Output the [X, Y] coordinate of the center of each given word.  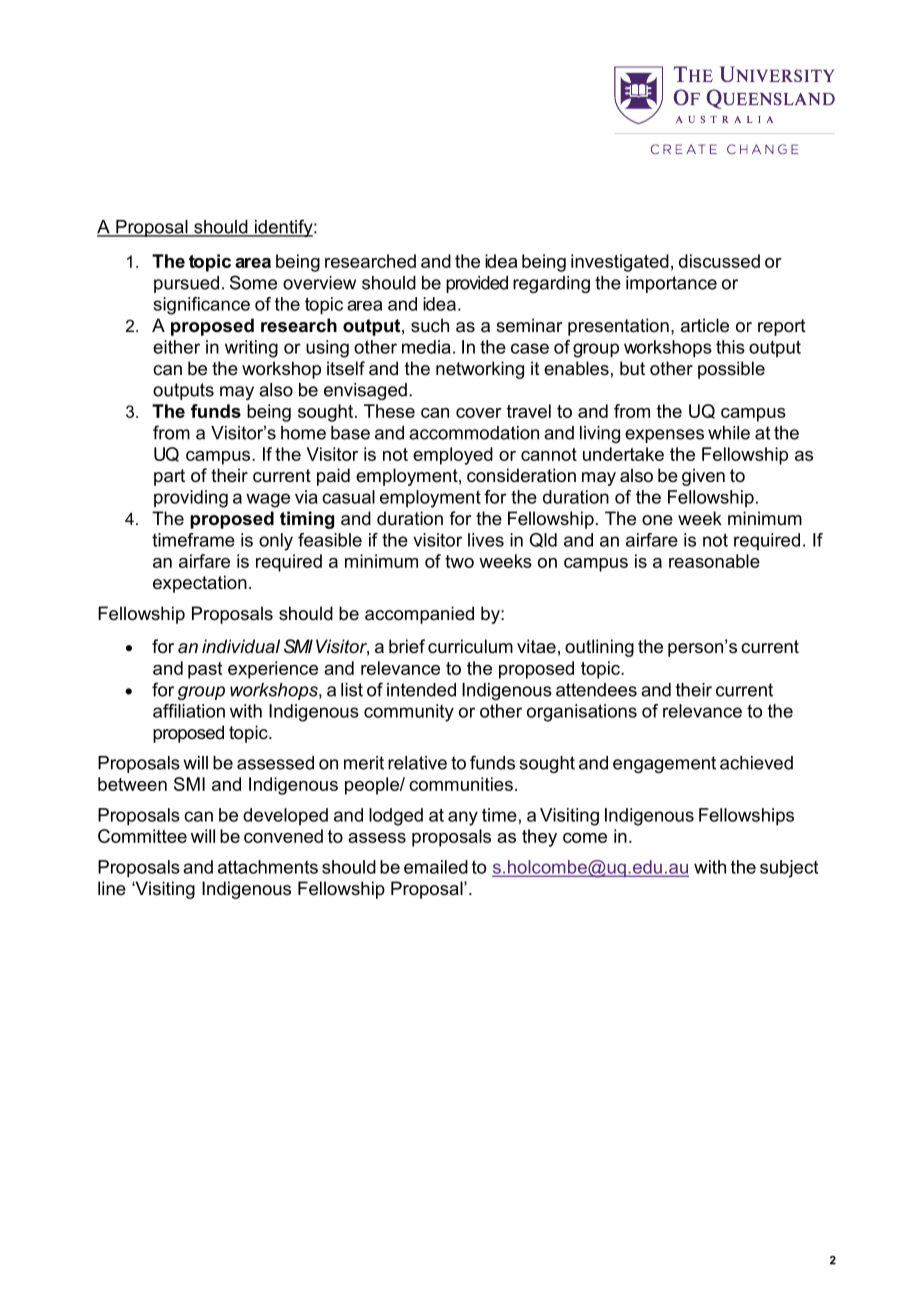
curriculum [470, 646]
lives [486, 540]
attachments [268, 867]
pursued [186, 284]
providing [191, 499]
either [176, 347]
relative [417, 763]
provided [477, 284]
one [657, 520]
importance [671, 284]
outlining [599, 648]
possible [731, 370]
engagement [664, 764]
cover [479, 413]
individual [241, 646]
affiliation [189, 711]
